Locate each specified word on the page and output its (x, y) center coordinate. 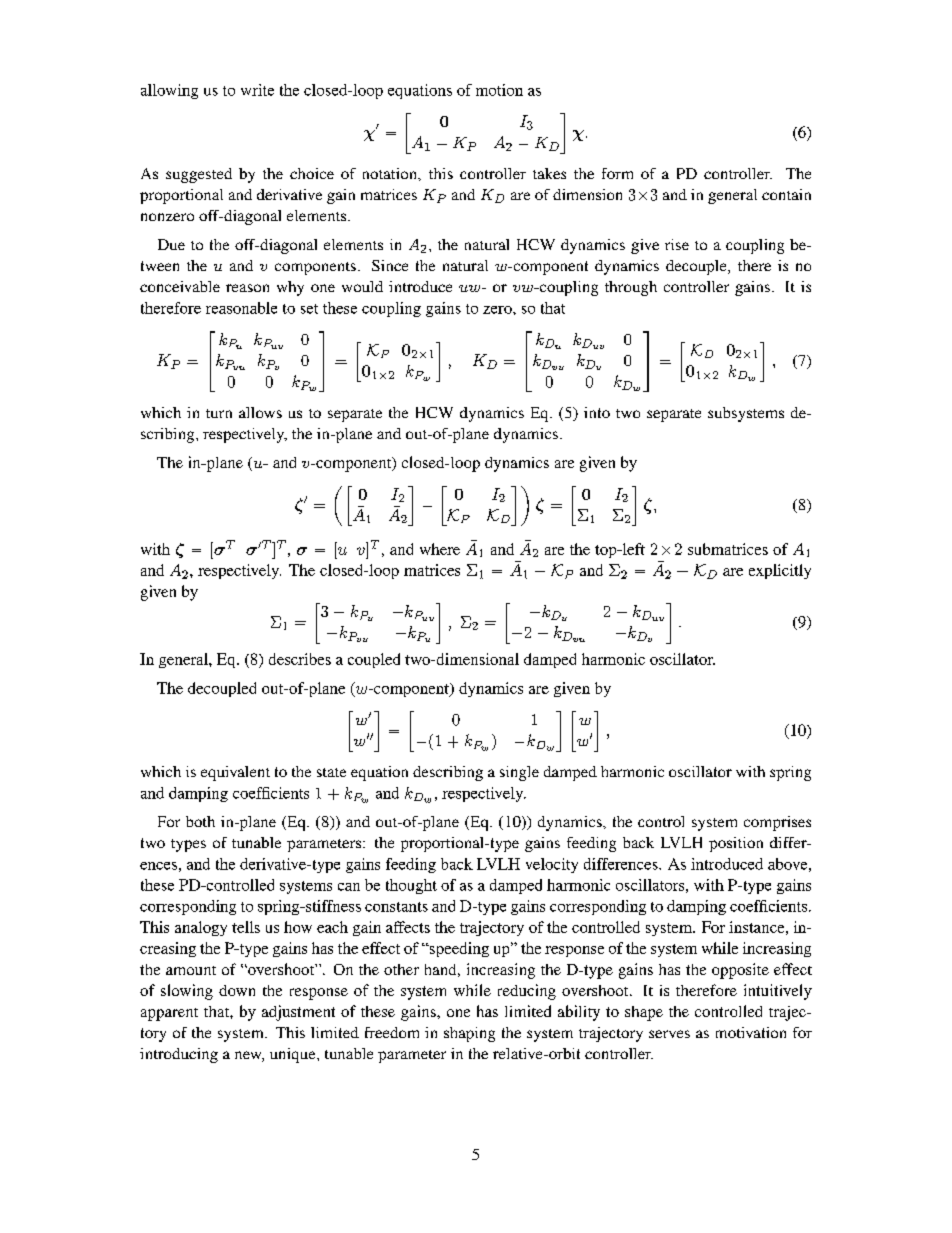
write (257, 90)
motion (499, 90)
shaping (469, 1034)
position (736, 844)
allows (260, 412)
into (597, 412)
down (237, 990)
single (519, 773)
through (631, 288)
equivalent (235, 773)
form (617, 173)
